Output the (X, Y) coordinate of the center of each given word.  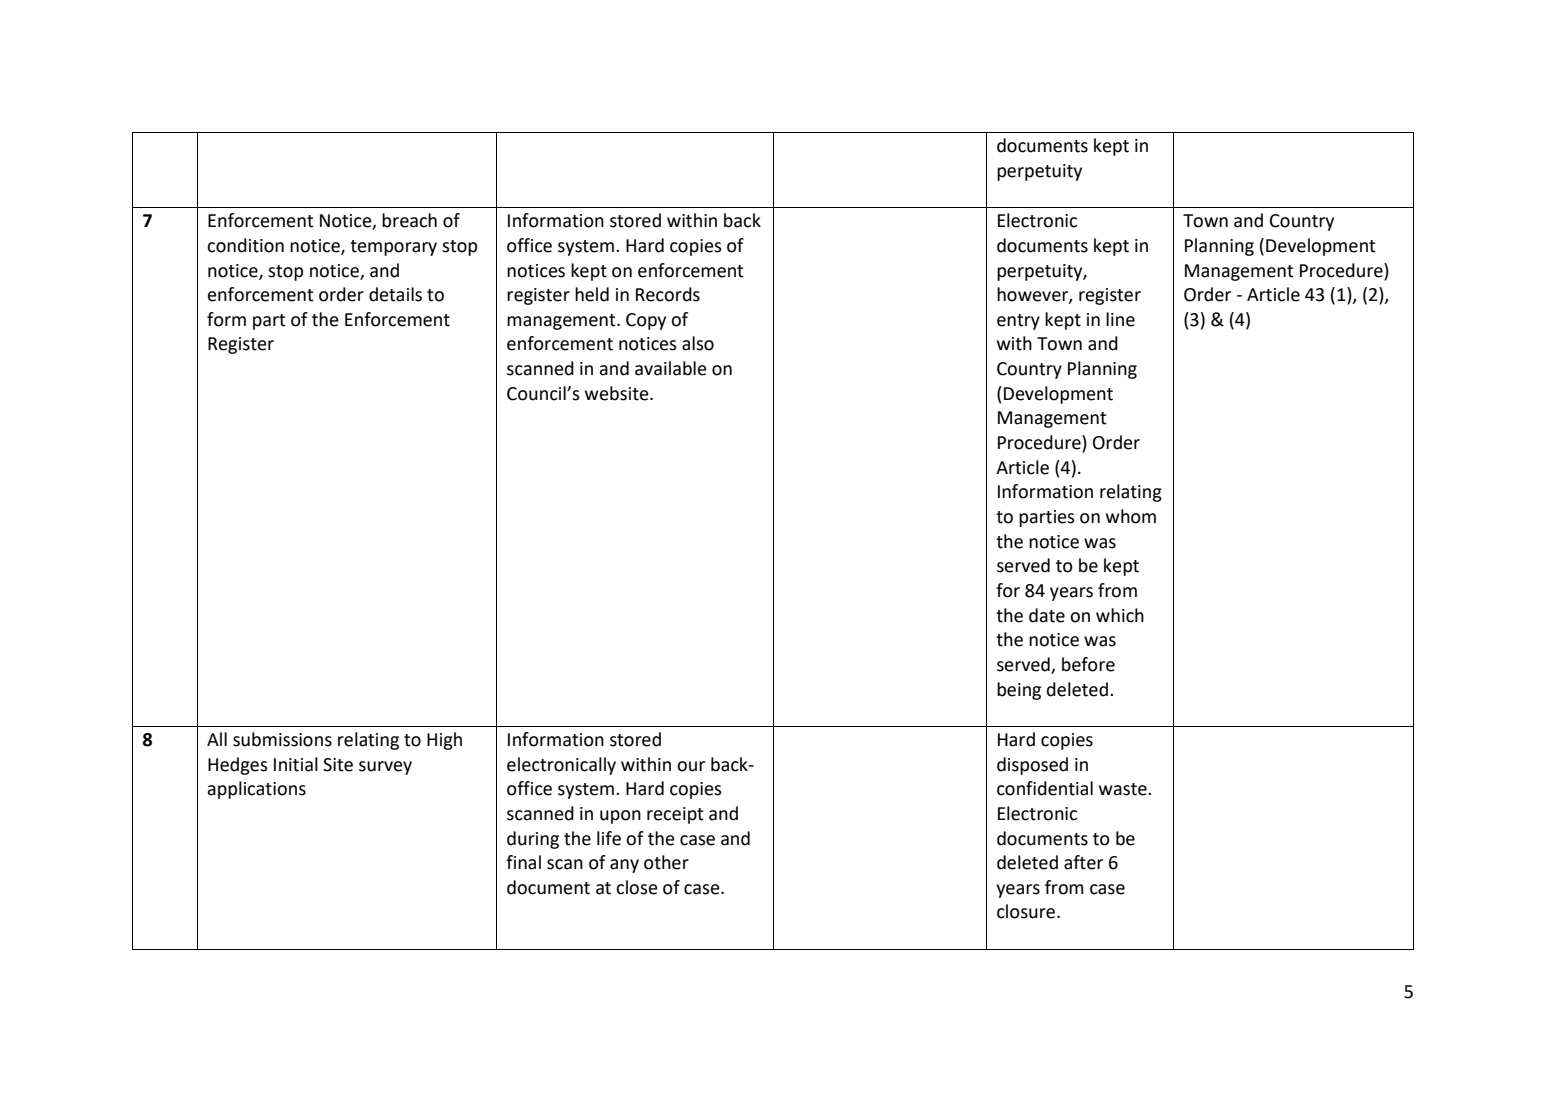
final (523, 862)
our (691, 766)
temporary (393, 248)
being (1019, 691)
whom (1131, 516)
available (671, 368)
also (698, 343)
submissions (282, 739)
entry (1018, 322)
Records (668, 294)
